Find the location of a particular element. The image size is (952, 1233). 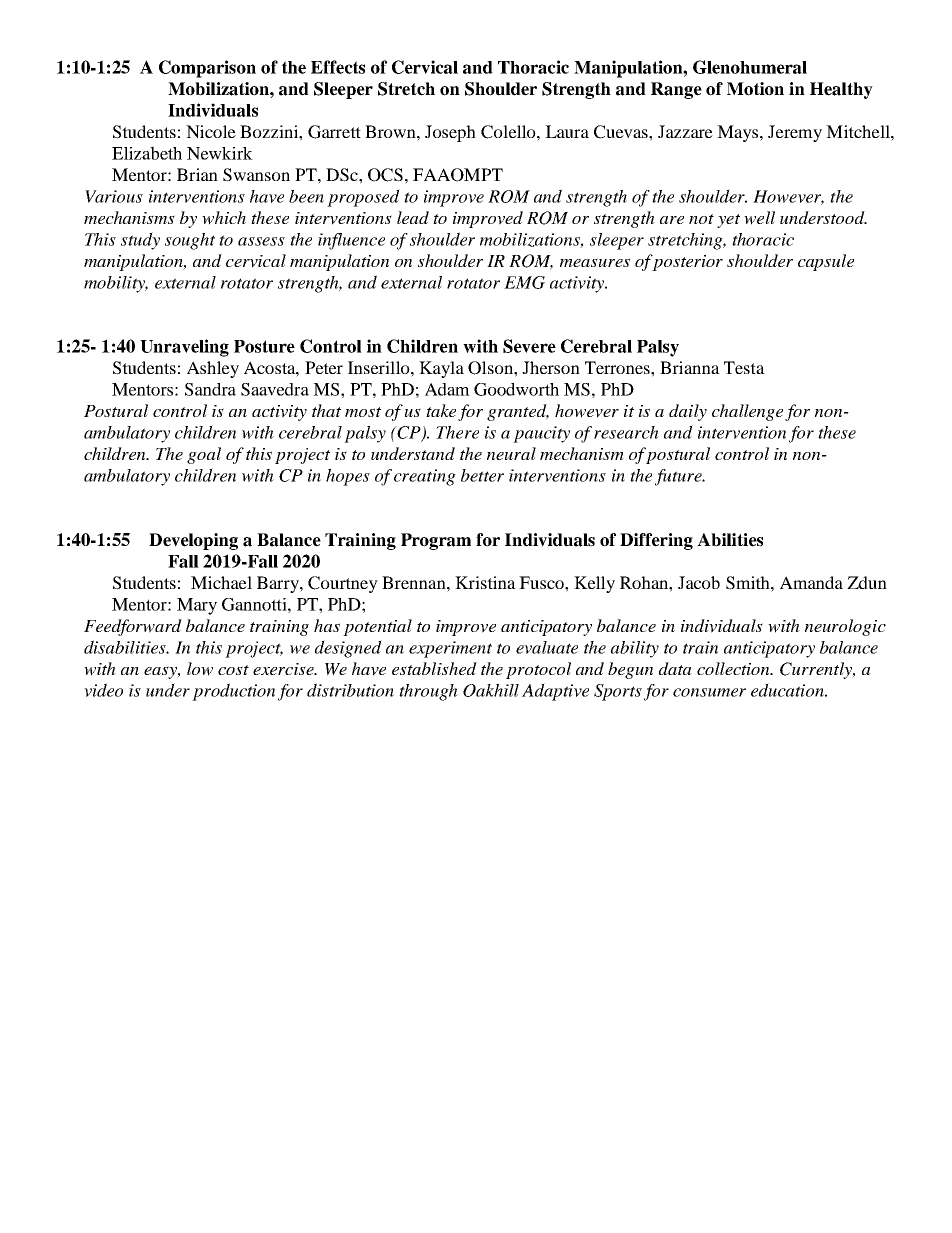

Differing is located at coordinates (656, 541).
